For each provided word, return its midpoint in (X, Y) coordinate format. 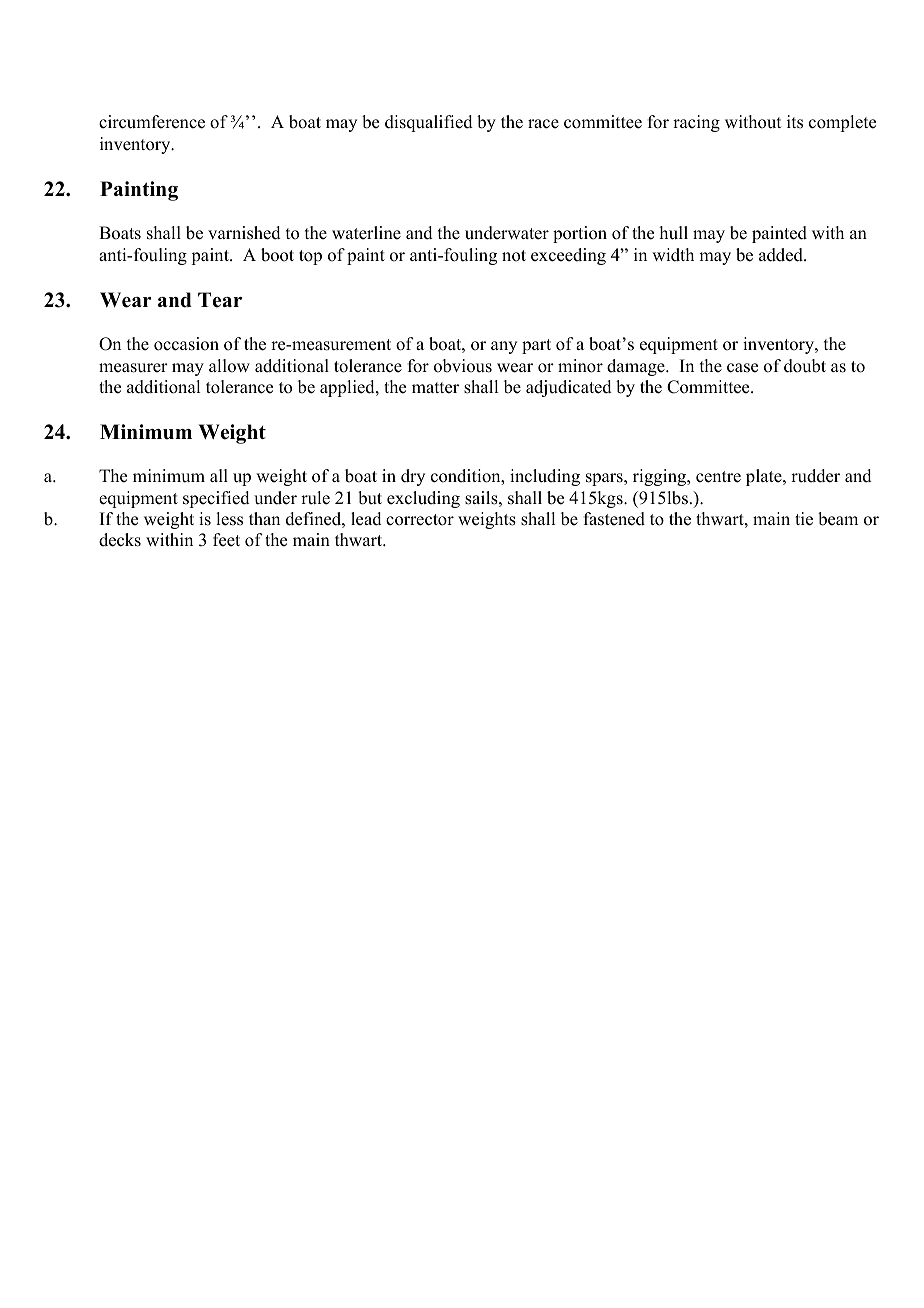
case (742, 368)
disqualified (429, 123)
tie (804, 519)
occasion (186, 344)
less (229, 519)
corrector (420, 520)
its (795, 122)
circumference (152, 122)
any (504, 347)
